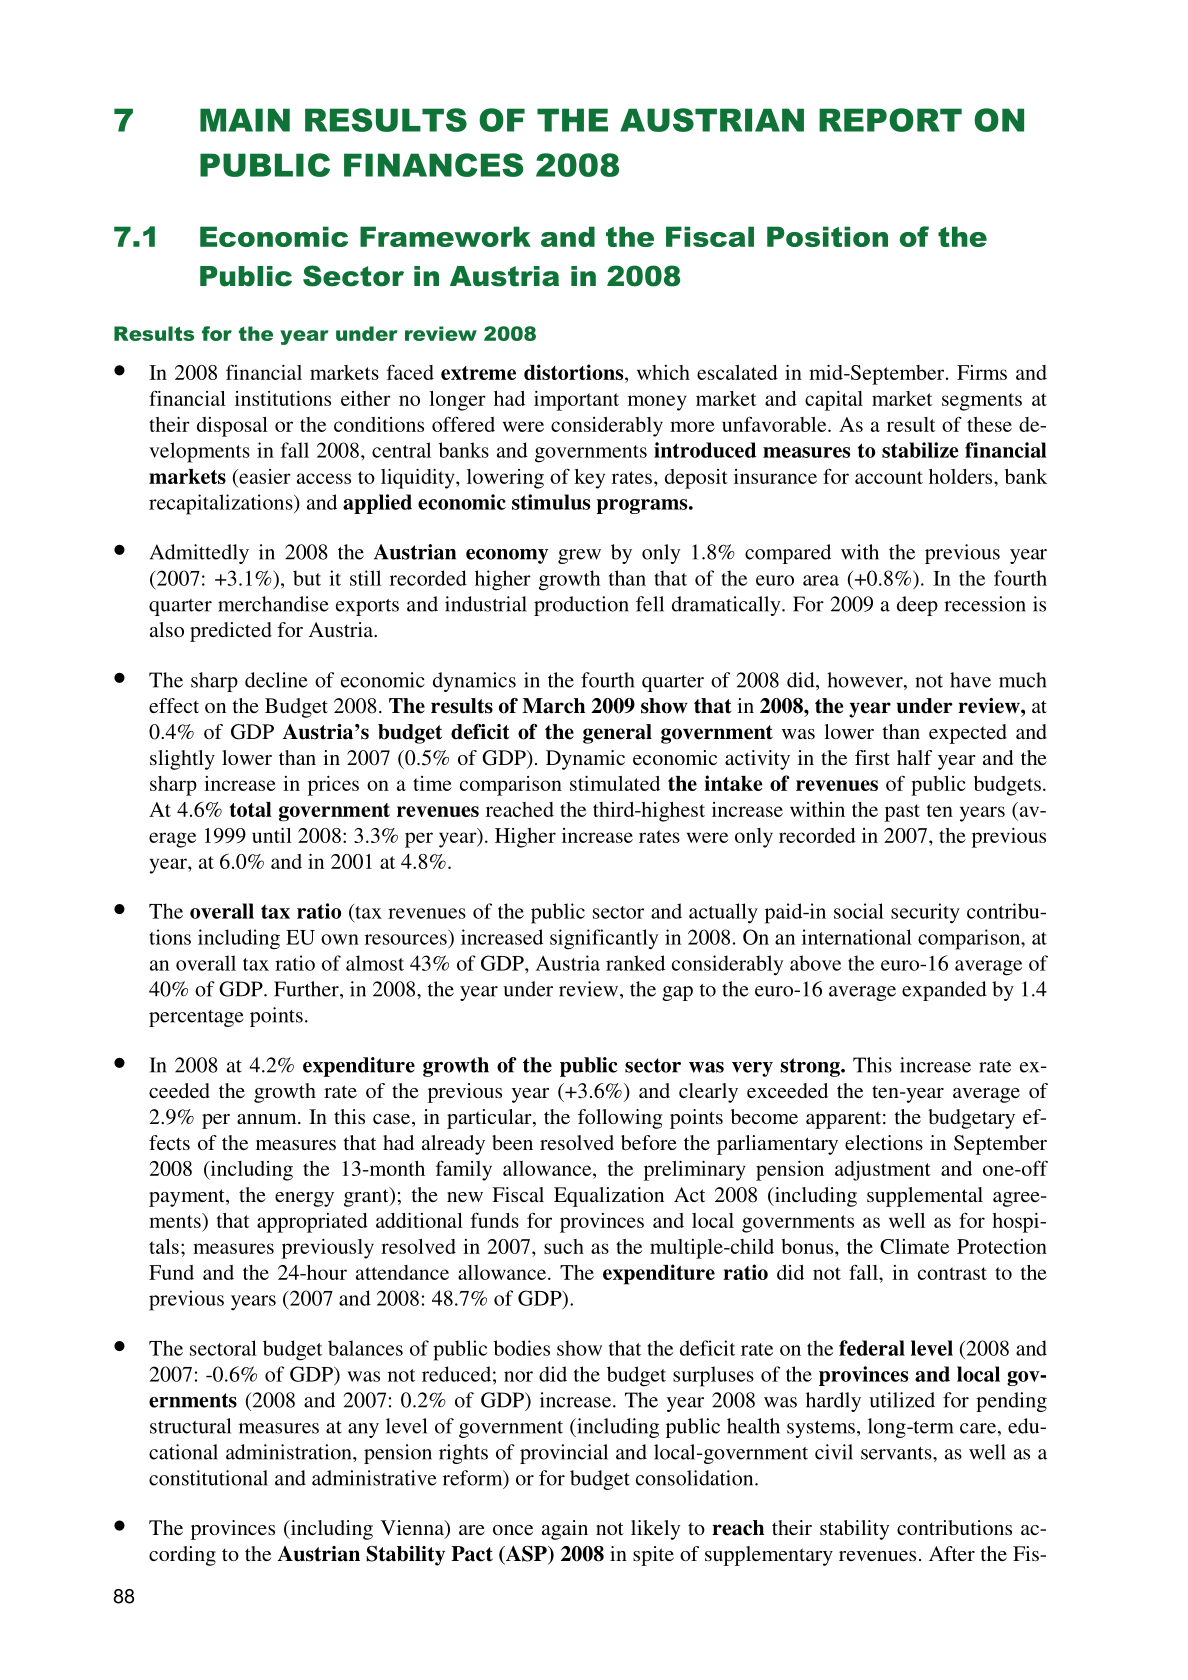 Image resolution: width=1188 pixels, height=1680 pixels. What do you see at coordinates (433, 165) in the page?
I see `FINANCES` at bounding box center [433, 165].
